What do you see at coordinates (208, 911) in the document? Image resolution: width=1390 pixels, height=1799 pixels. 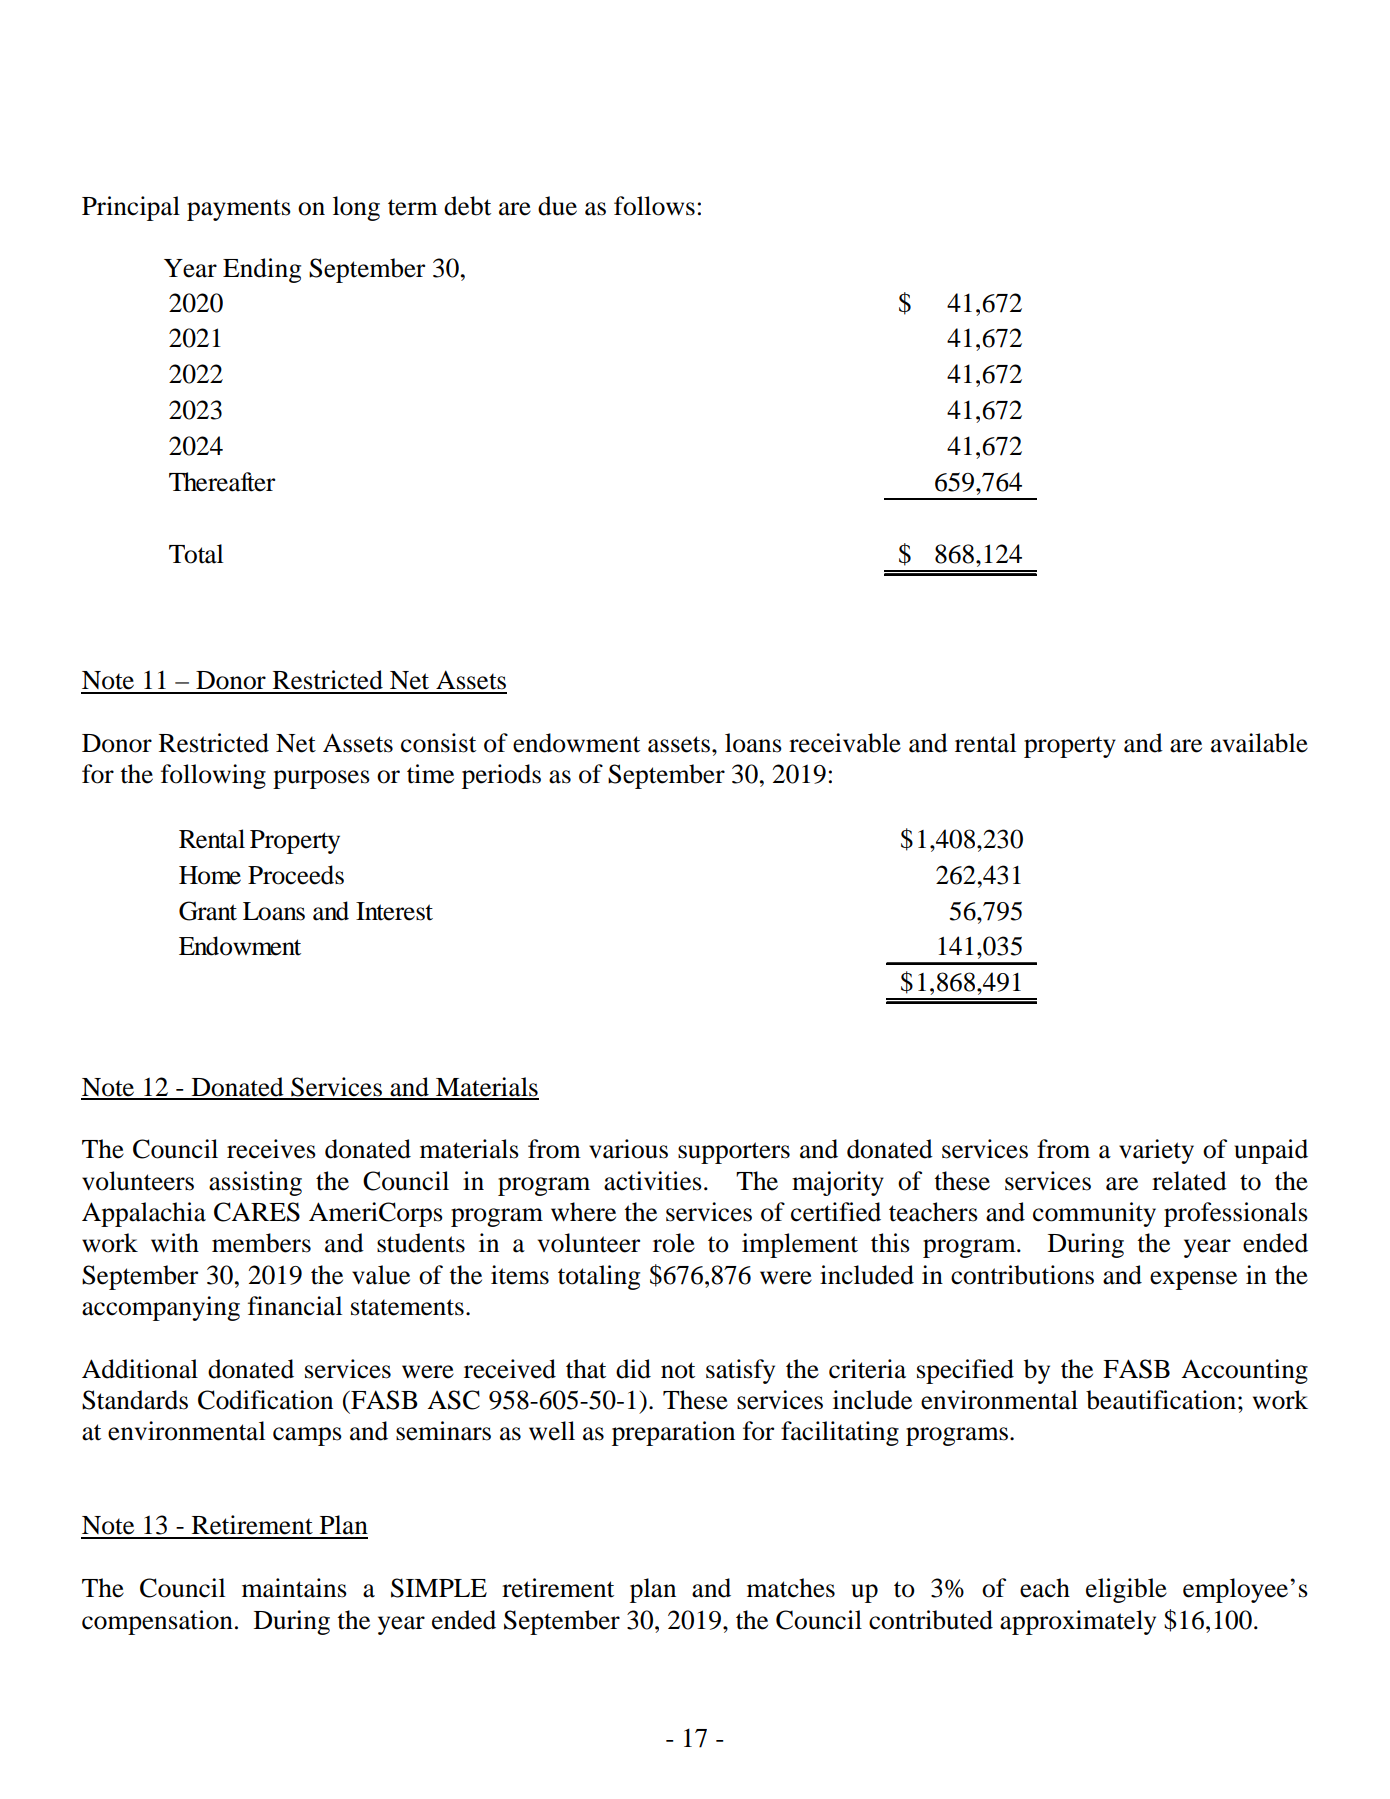 I see `Grant` at bounding box center [208, 911].
